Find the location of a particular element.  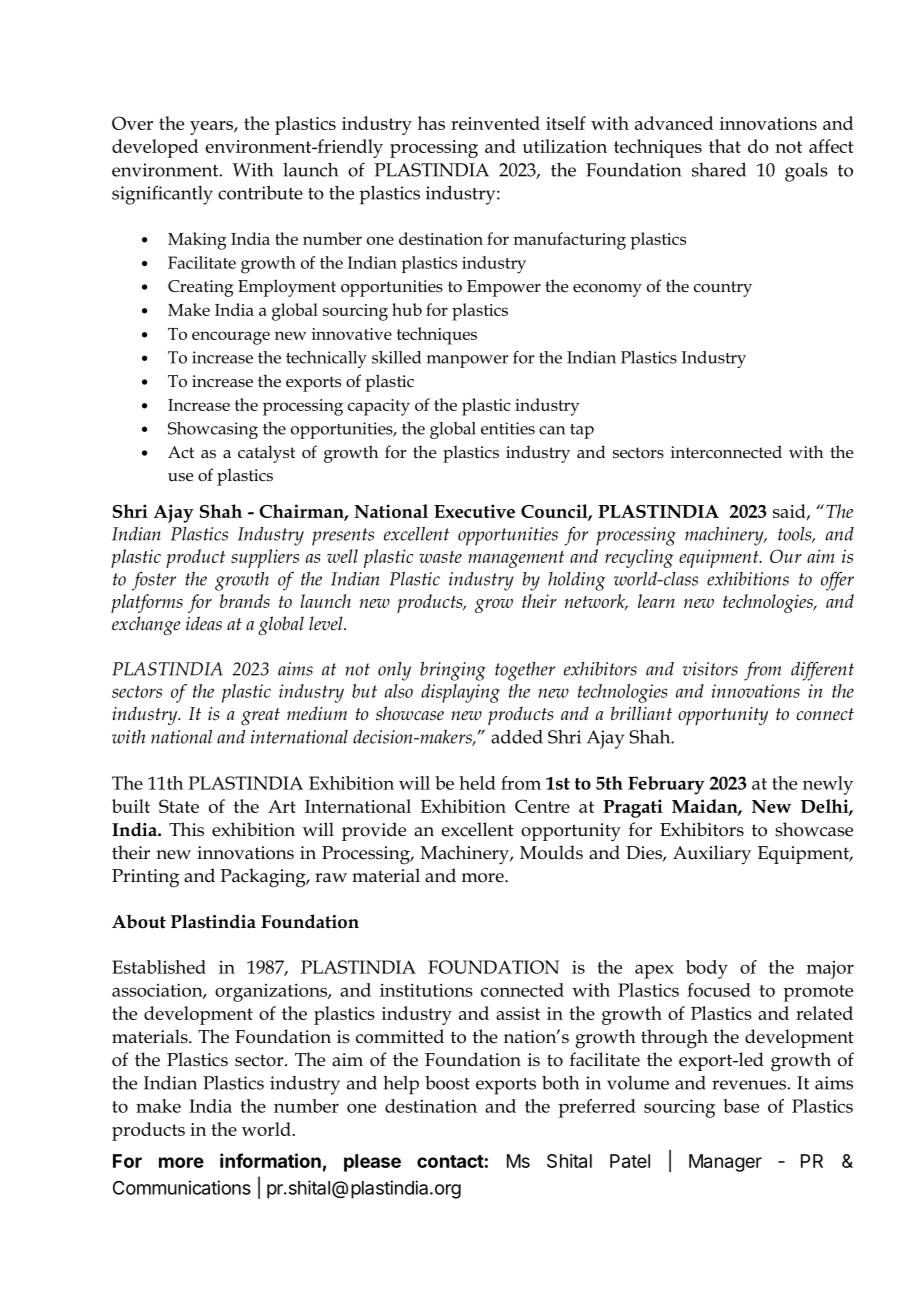

newly is located at coordinates (828, 785).
